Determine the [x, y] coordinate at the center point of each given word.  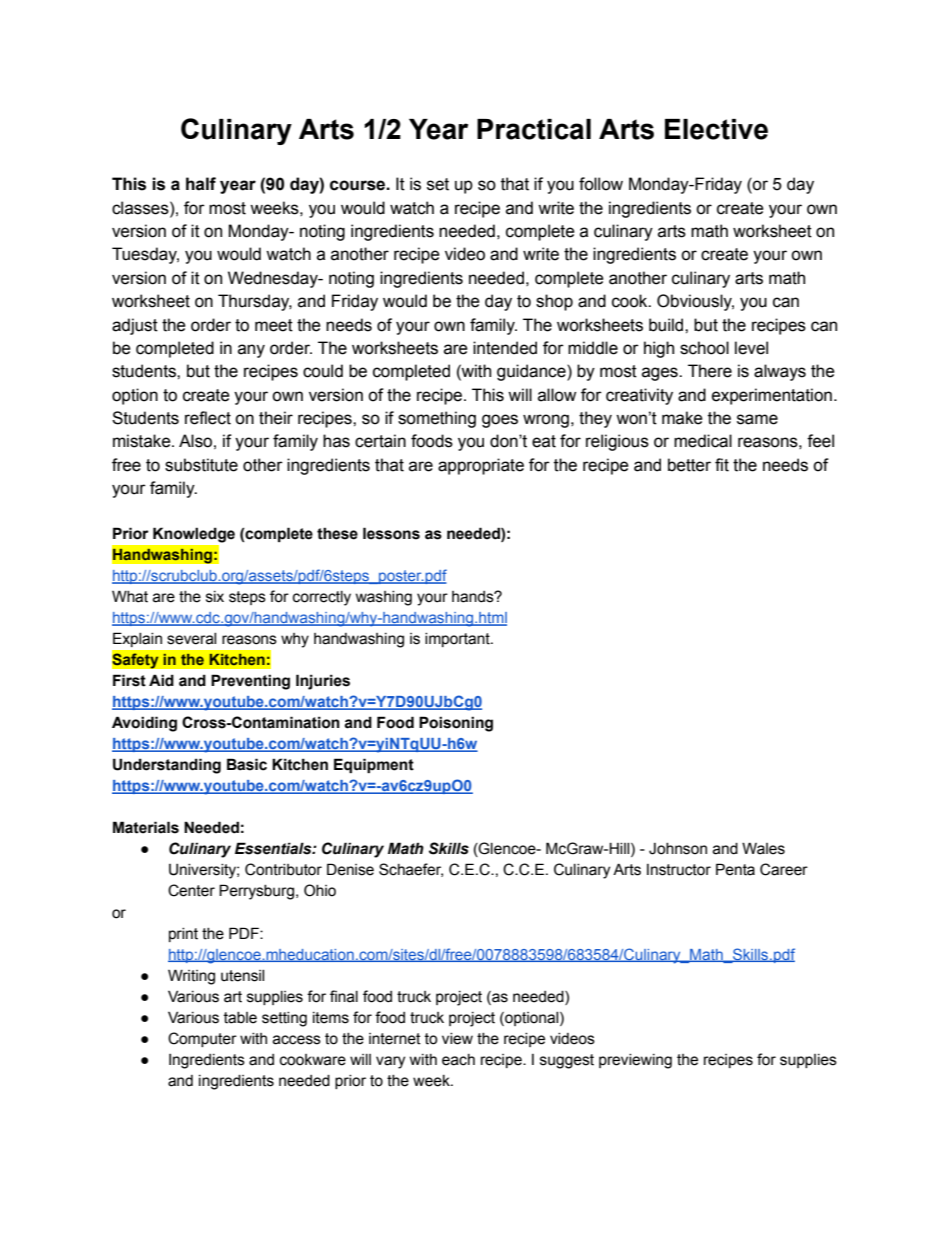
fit [722, 465]
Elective [716, 129]
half [201, 184]
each [458, 1060]
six [215, 597]
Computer [202, 1039]
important [458, 640]
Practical [534, 129]
